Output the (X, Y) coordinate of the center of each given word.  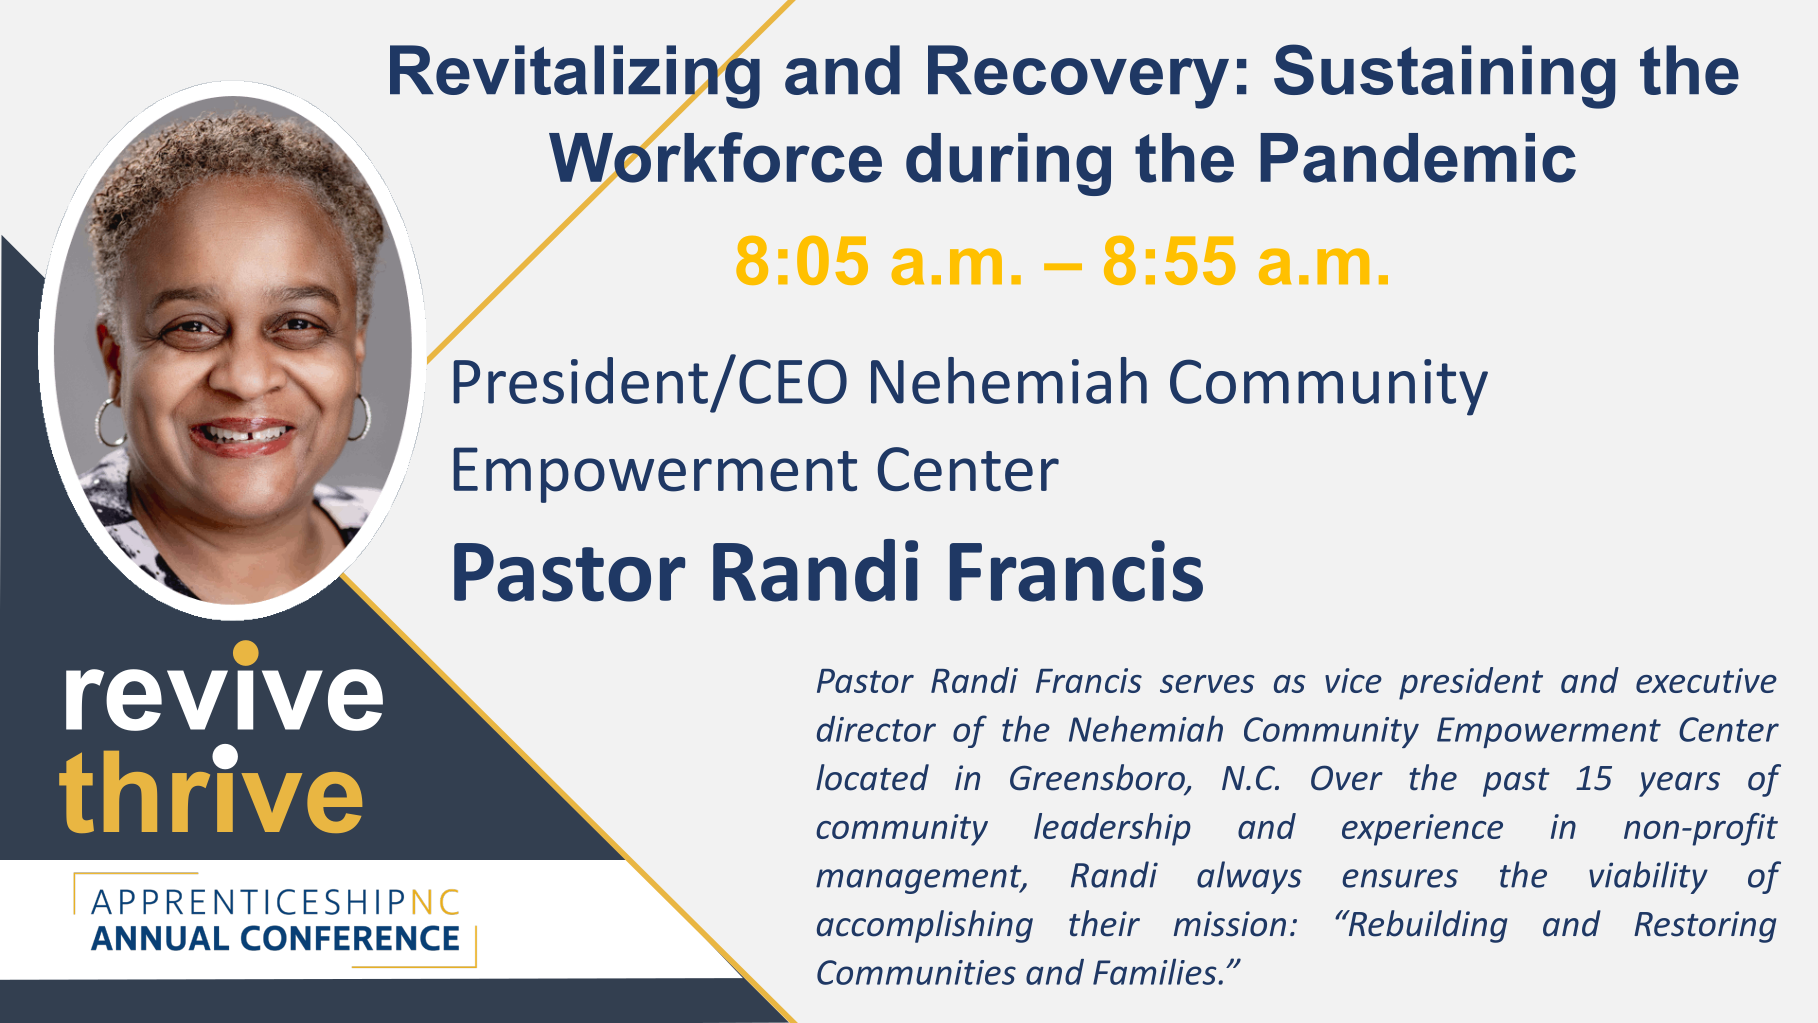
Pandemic (1418, 158)
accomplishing (925, 926)
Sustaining (1445, 76)
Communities (916, 972)
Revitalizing (575, 77)
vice (1353, 680)
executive (1706, 680)
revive (224, 688)
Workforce (715, 157)
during (1008, 164)
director (876, 729)
